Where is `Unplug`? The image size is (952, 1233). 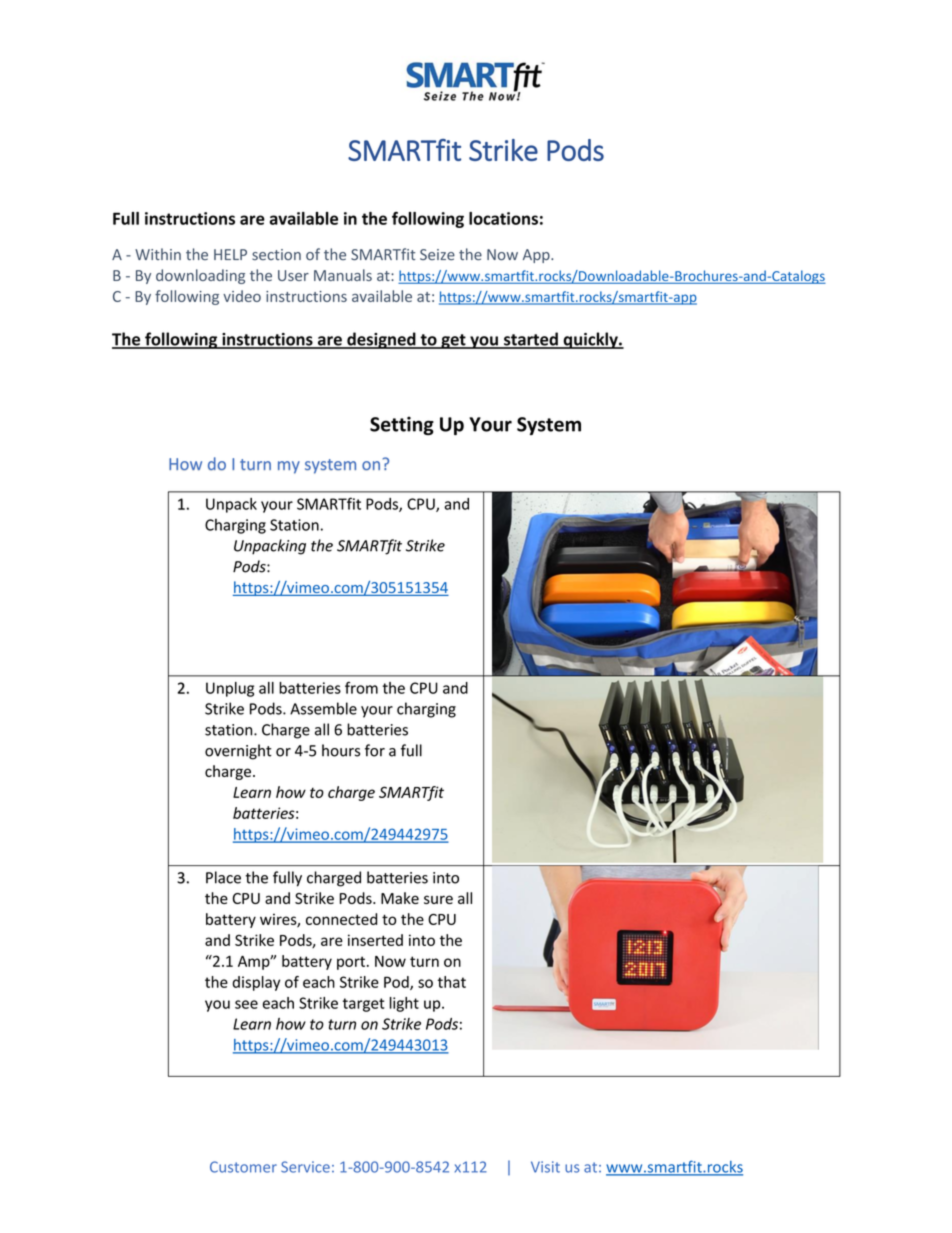
Unplug is located at coordinates (230, 689).
